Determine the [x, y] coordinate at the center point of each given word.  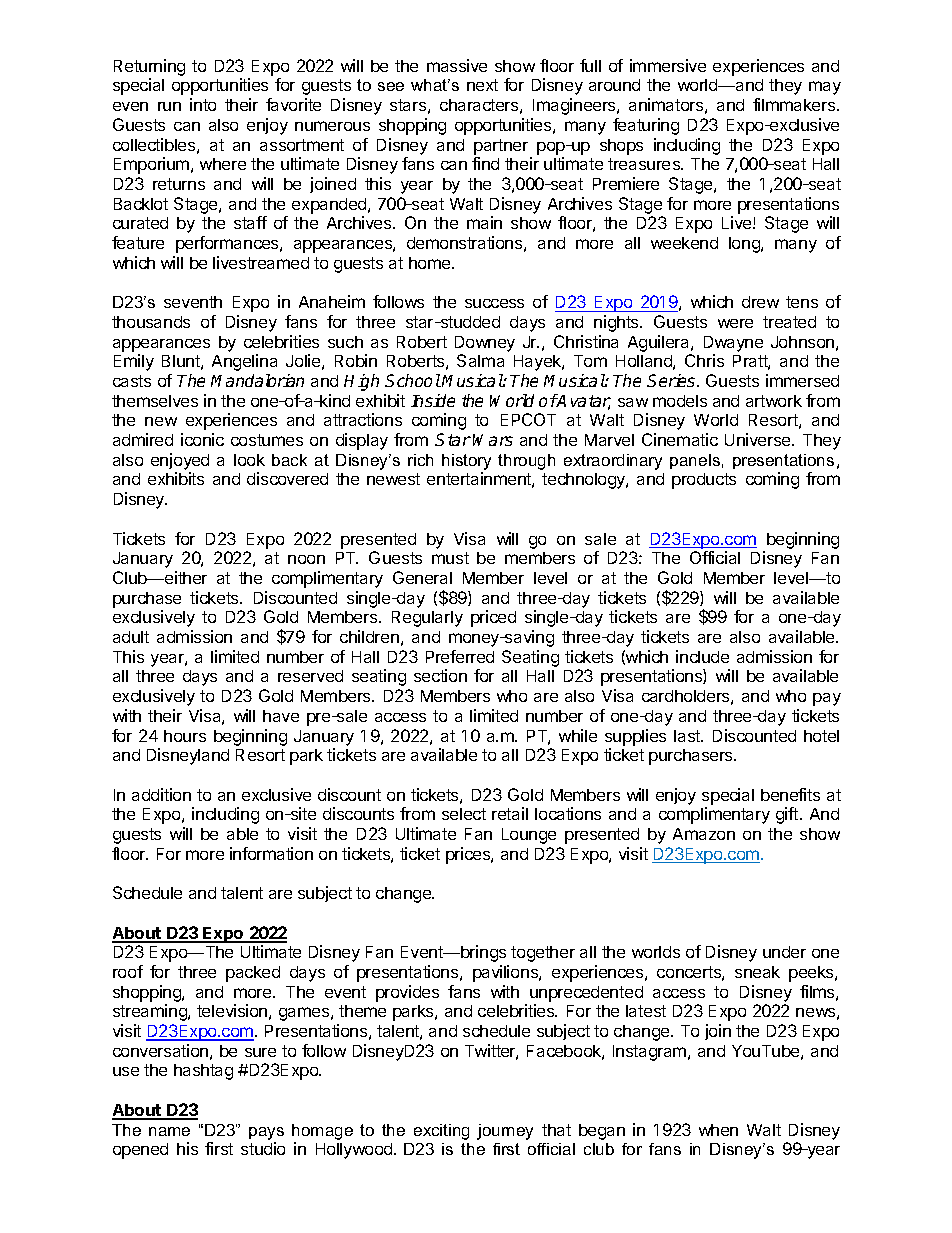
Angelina [244, 362]
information [271, 853]
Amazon [704, 834]
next [482, 85]
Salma [480, 360]
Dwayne [733, 344]
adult [131, 637]
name [169, 1131]
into [203, 104]
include [702, 656]
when [718, 1130]
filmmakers [795, 104]
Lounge [529, 836]
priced [493, 618]
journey [505, 1132]
